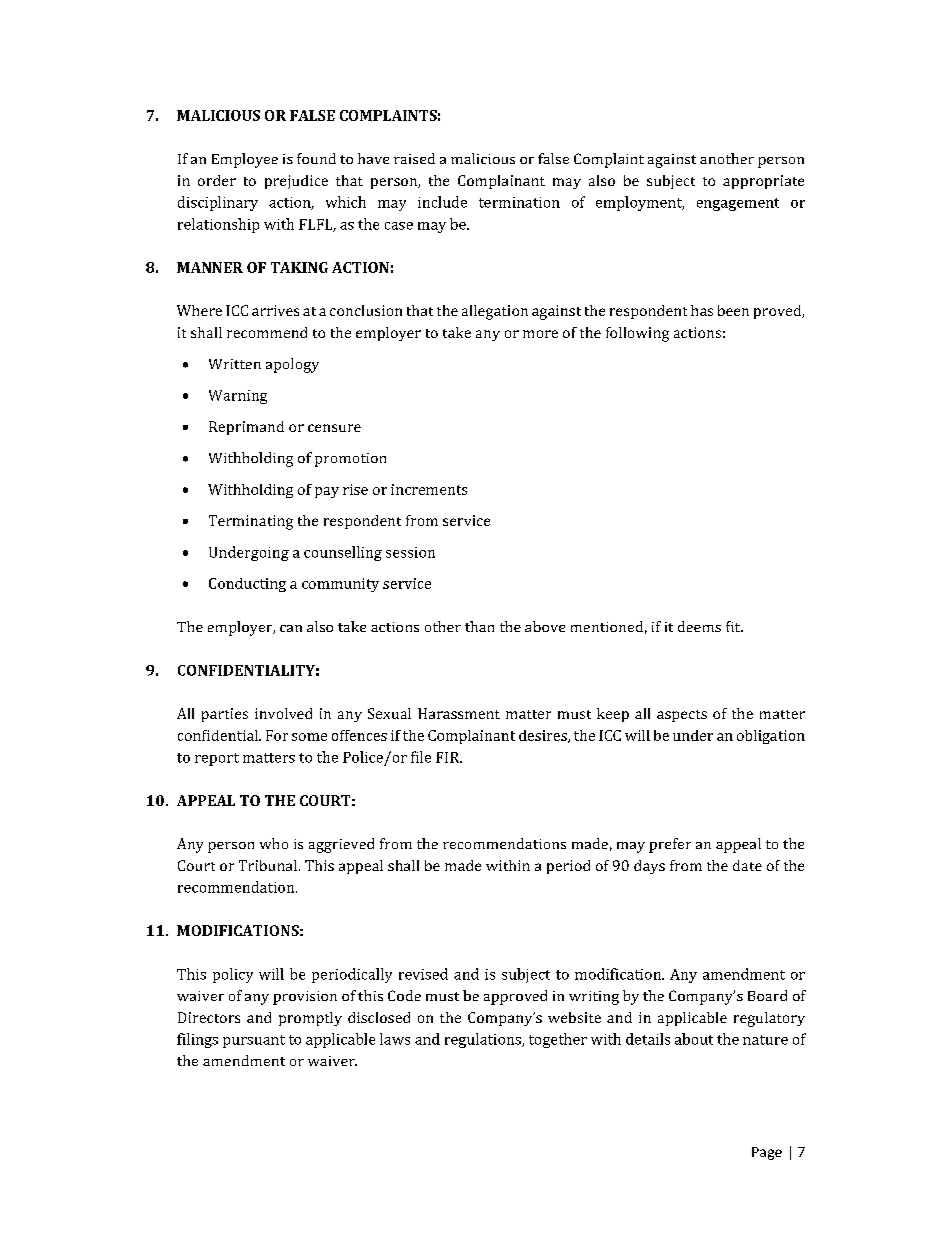  What do you see at coordinates (519, 202) in the screenshot?
I see `termination` at bounding box center [519, 202].
